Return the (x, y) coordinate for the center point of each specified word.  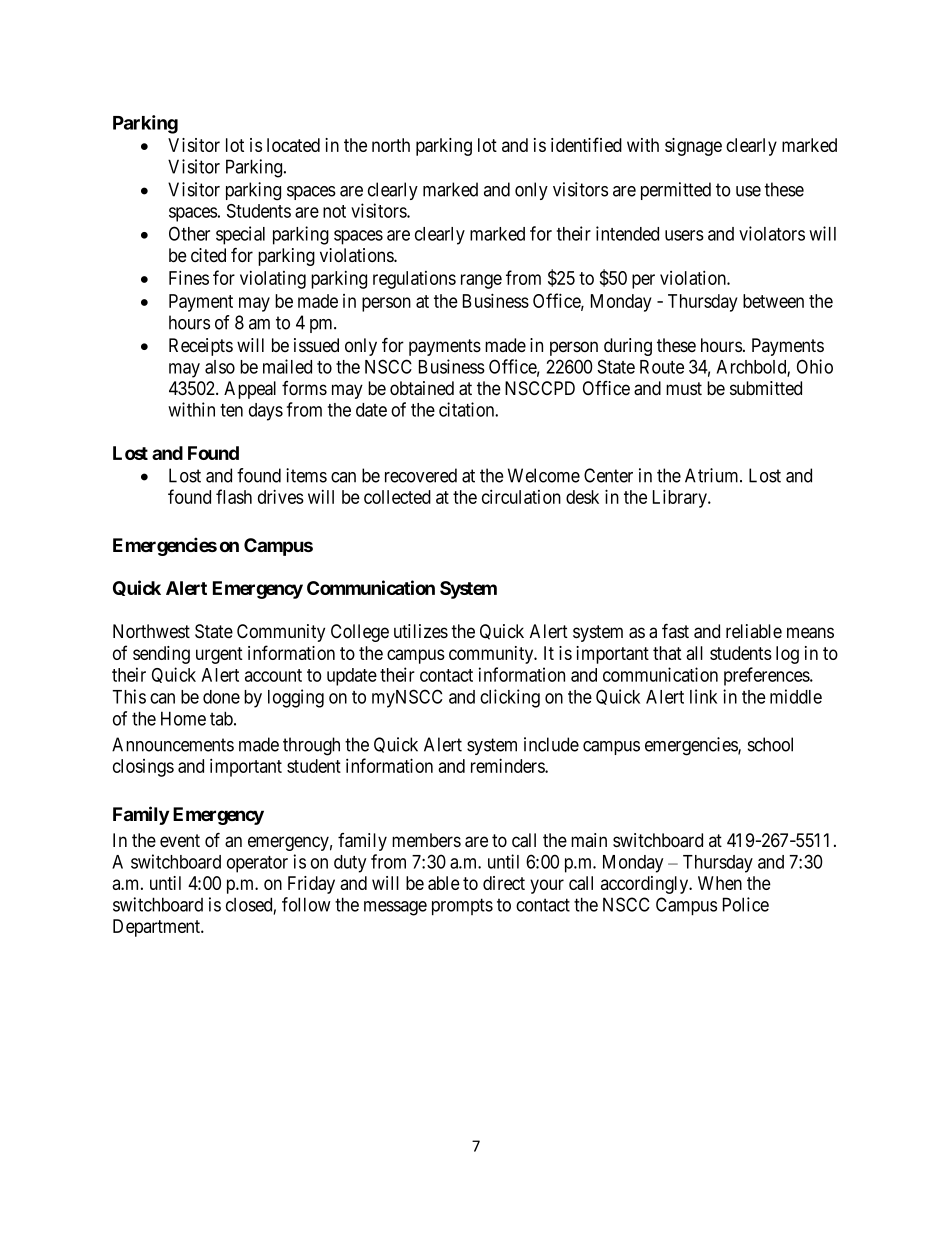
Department (157, 928)
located (293, 145)
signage (693, 147)
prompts (462, 906)
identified (586, 144)
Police (746, 904)
